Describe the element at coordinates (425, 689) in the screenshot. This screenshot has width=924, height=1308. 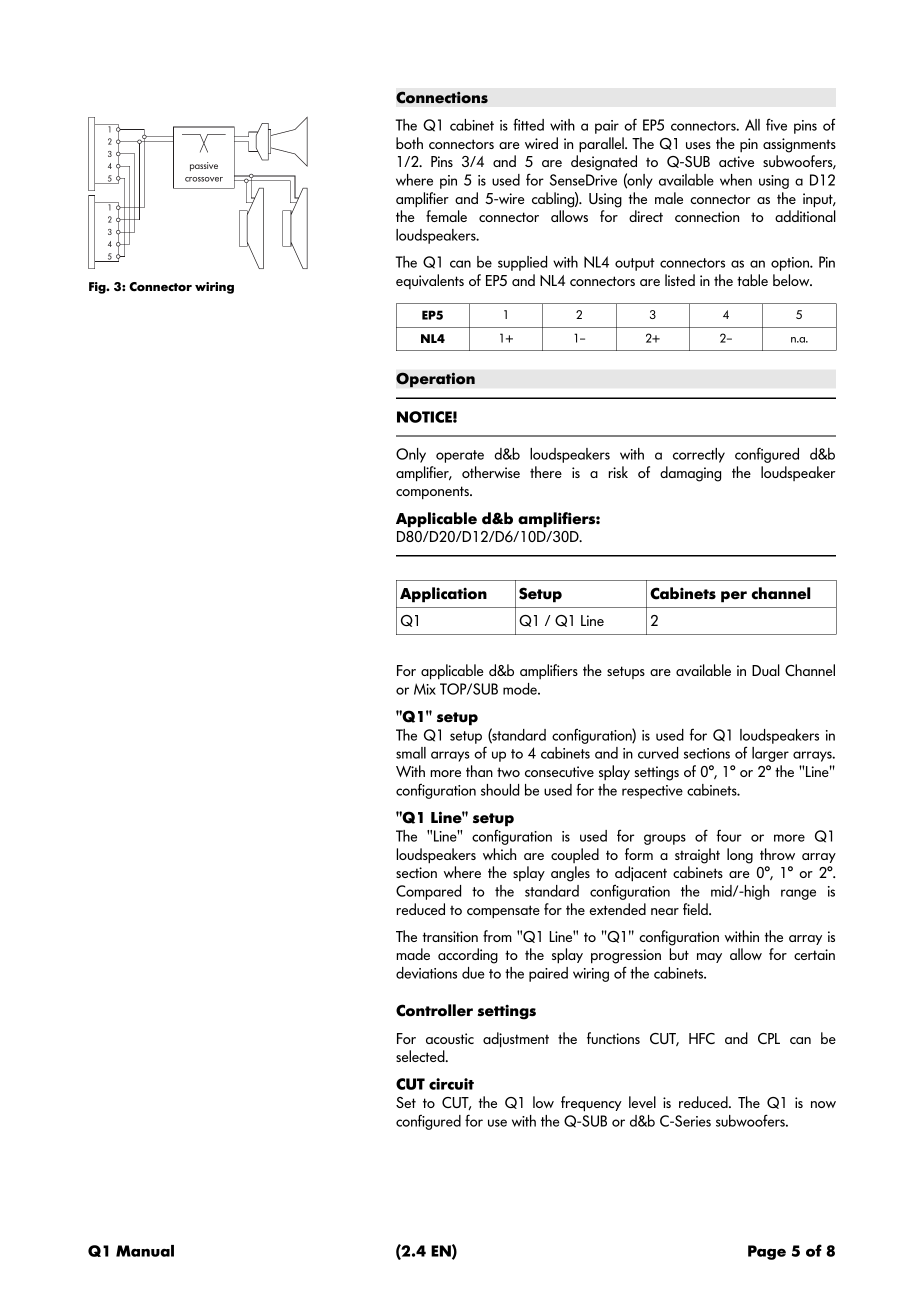
I see `Mix` at that location.
